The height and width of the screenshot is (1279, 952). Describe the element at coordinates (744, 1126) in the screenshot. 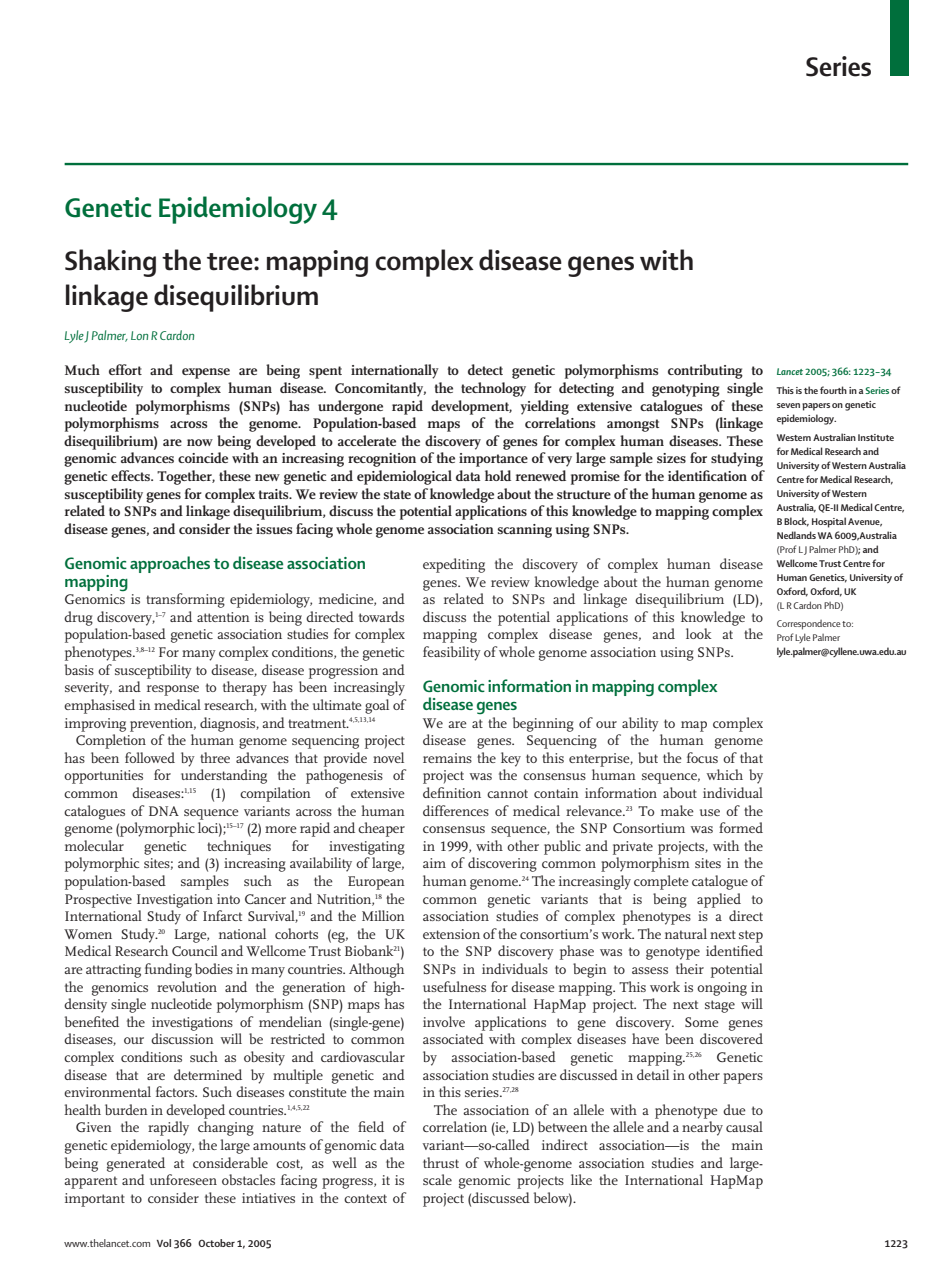

I see `causal` at that location.
